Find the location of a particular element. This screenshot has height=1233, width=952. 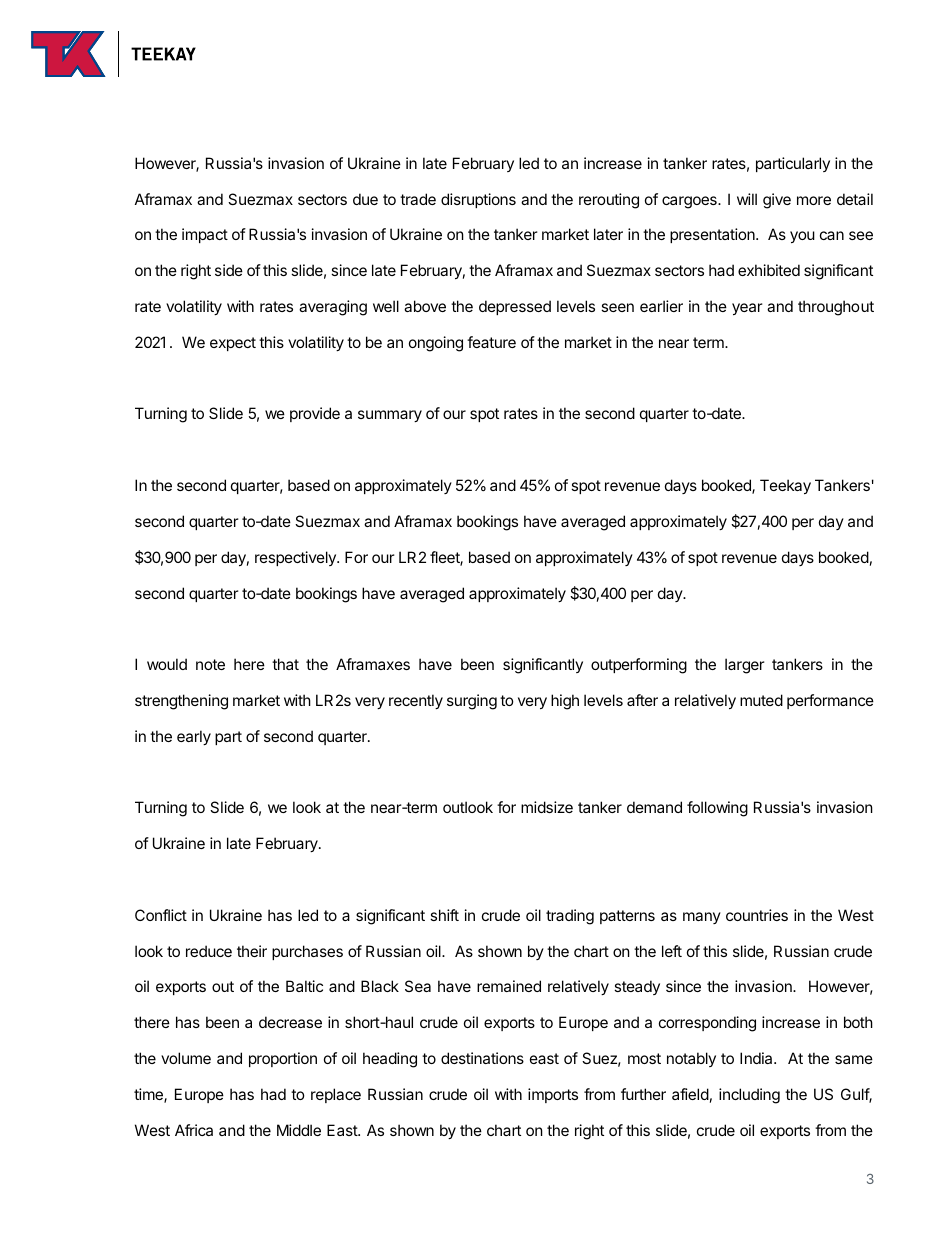

disruptions is located at coordinates (478, 200).
